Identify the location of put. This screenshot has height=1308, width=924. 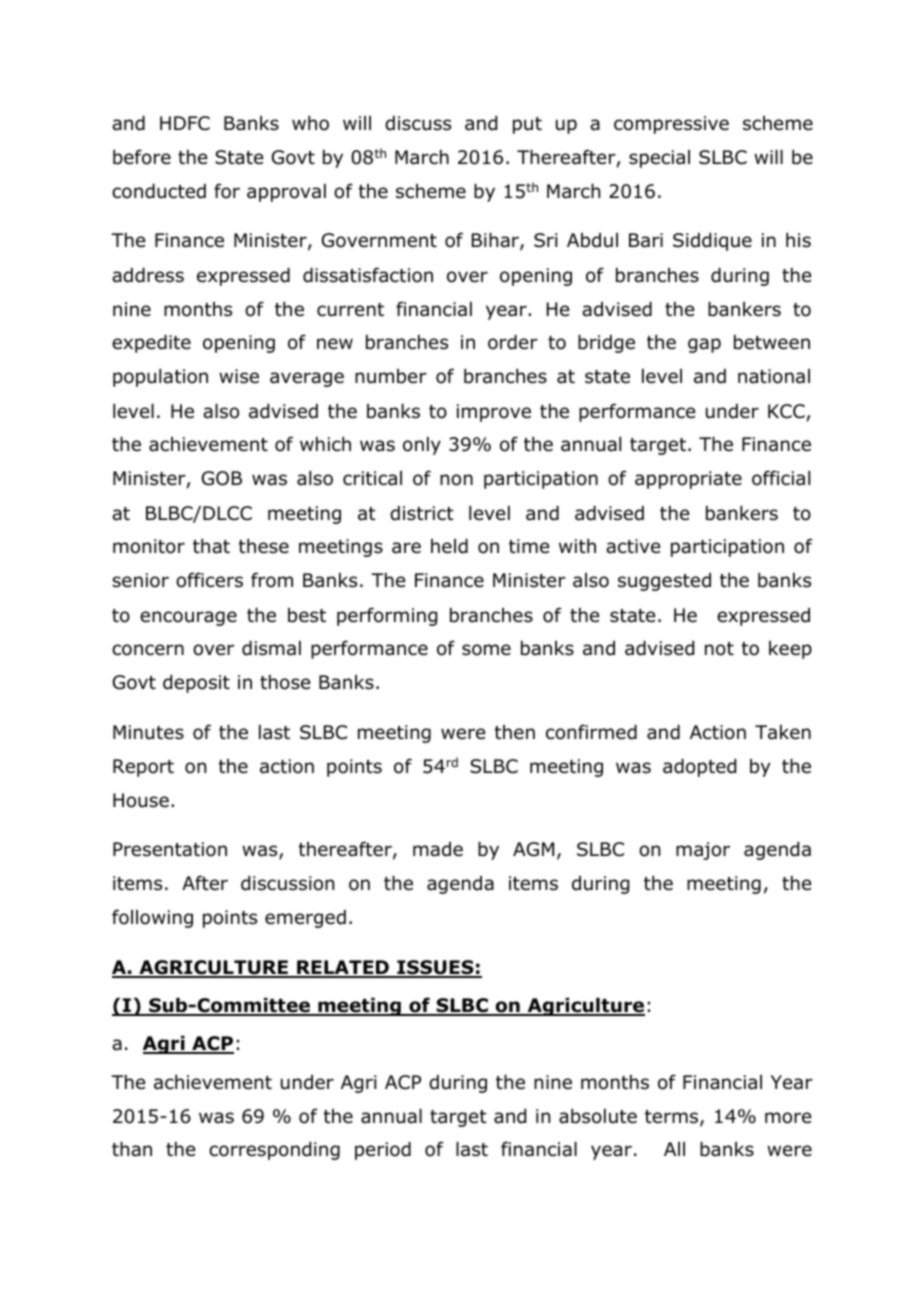
(527, 125).
